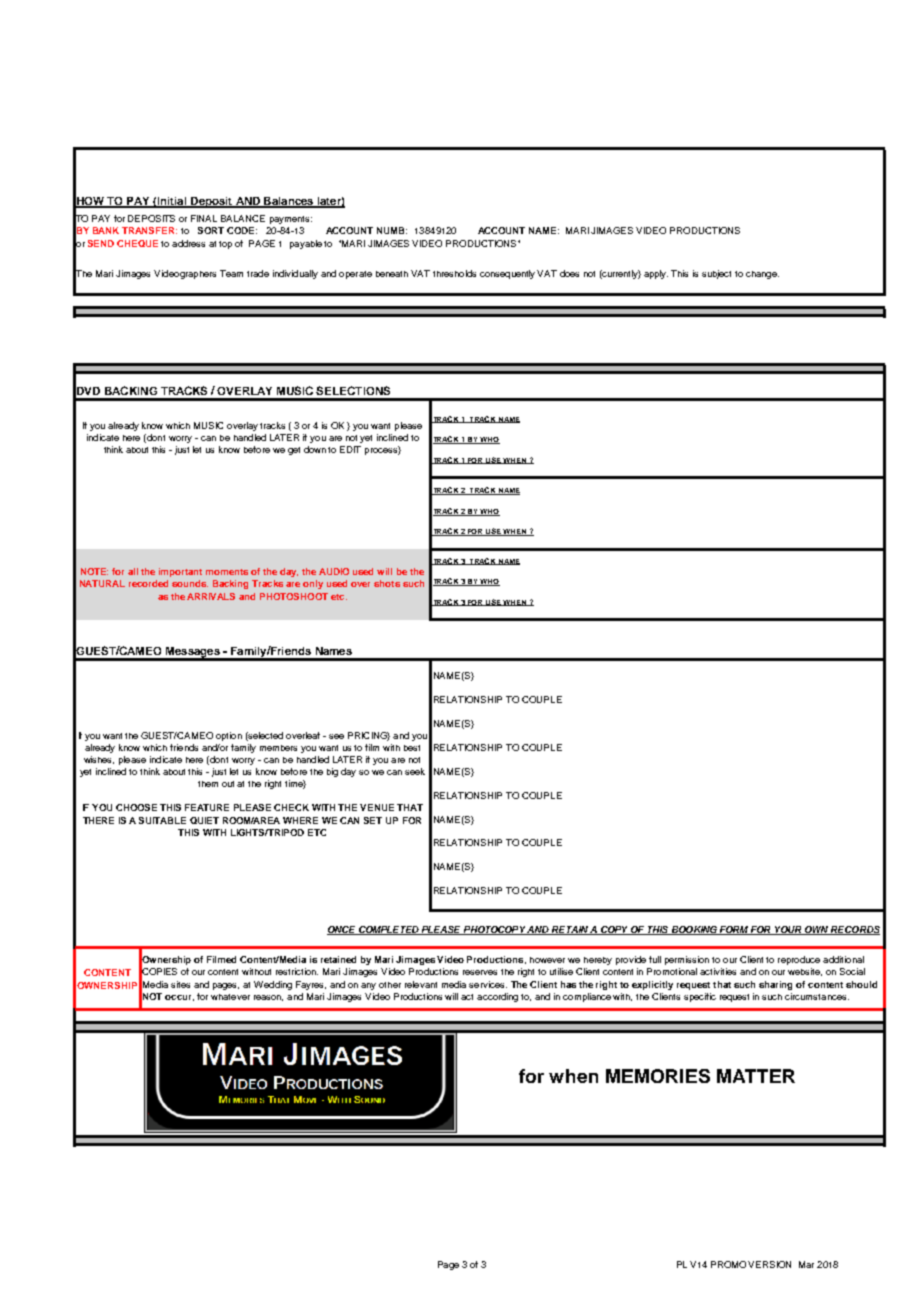  Describe the element at coordinates (350, 449) in the document. I see `EDIT` at that location.
